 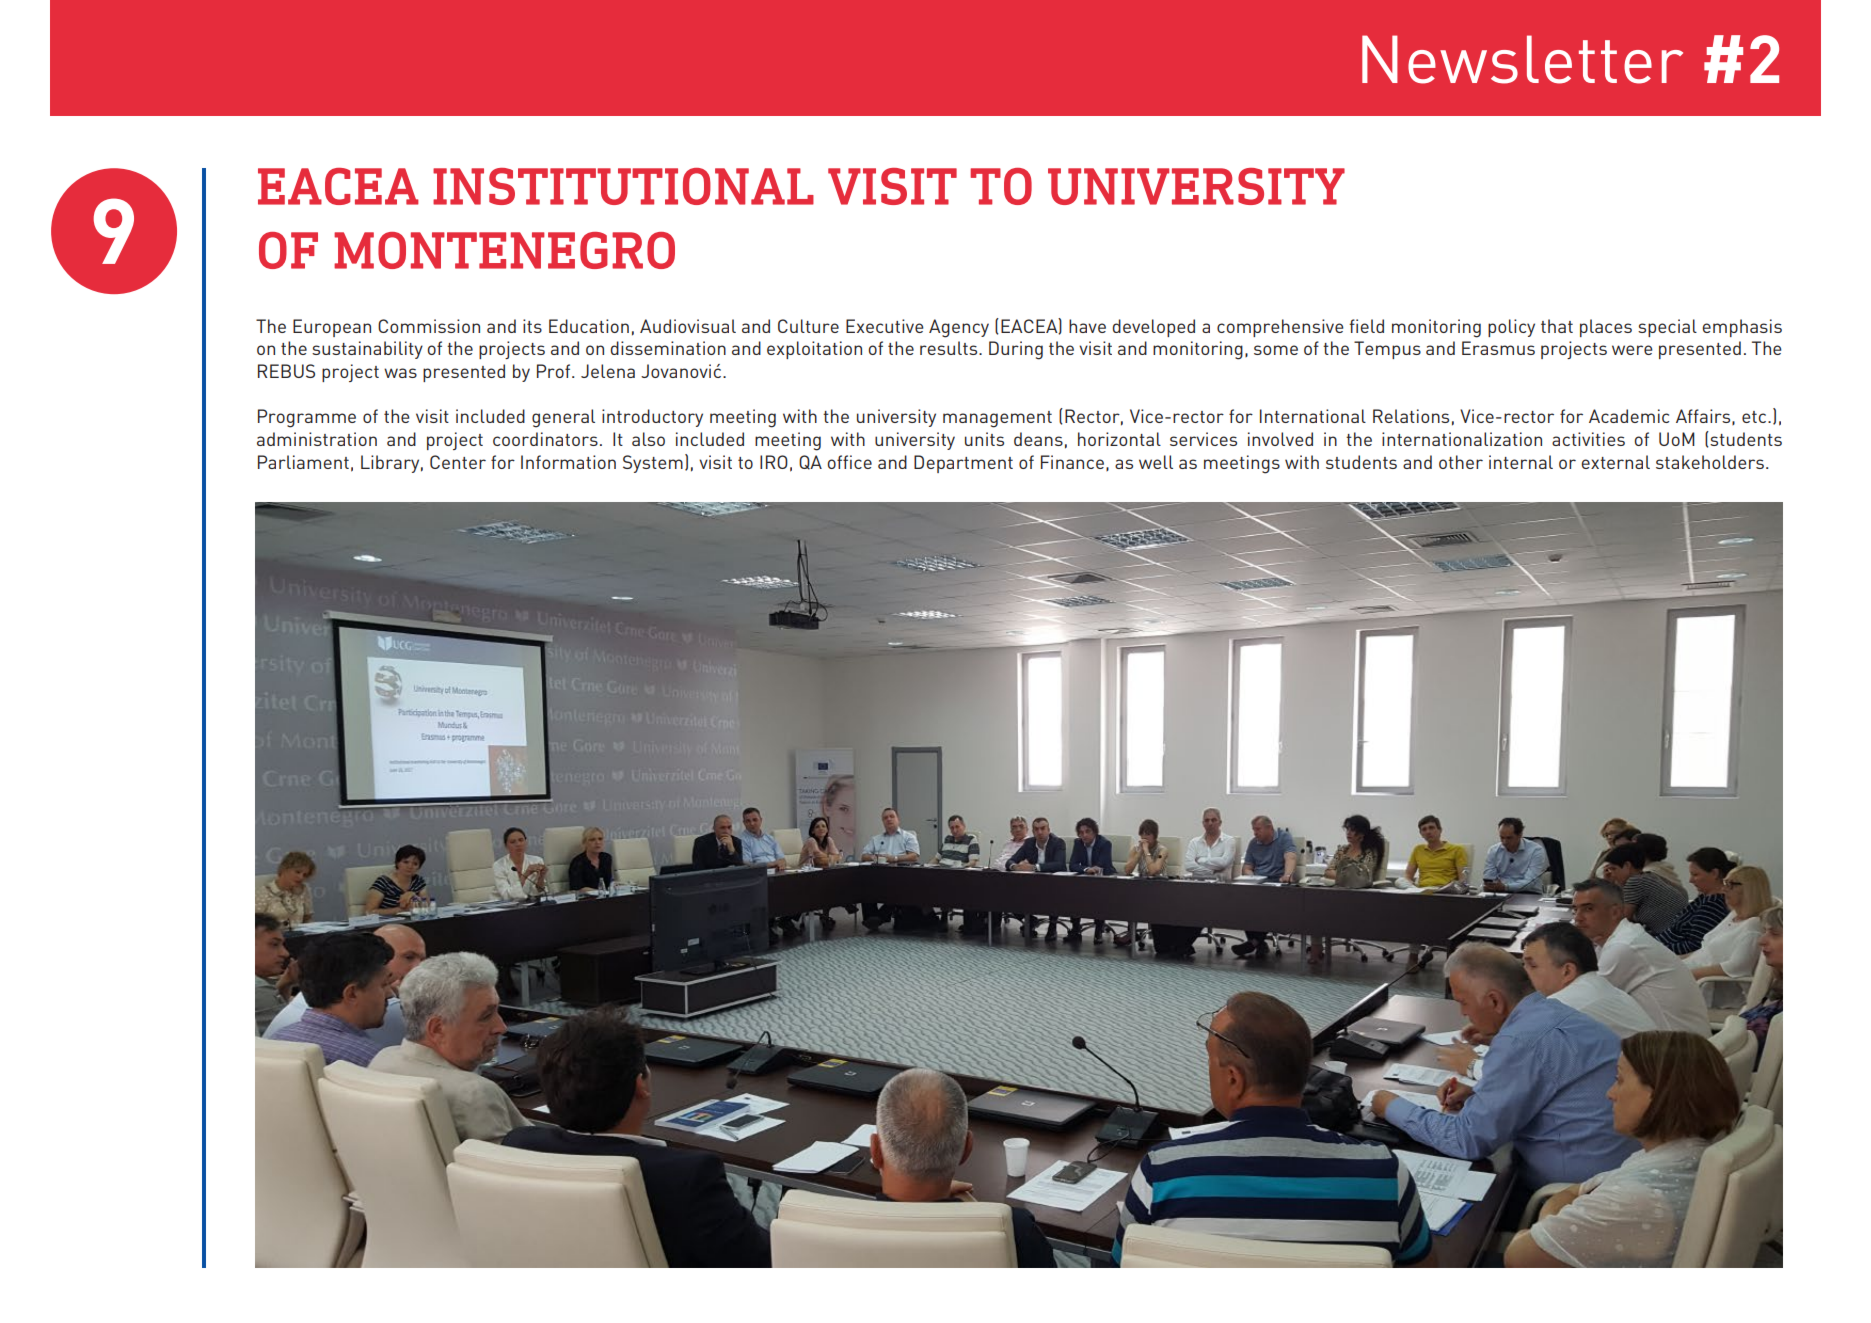 I want to click on that, so click(x=1557, y=326).
